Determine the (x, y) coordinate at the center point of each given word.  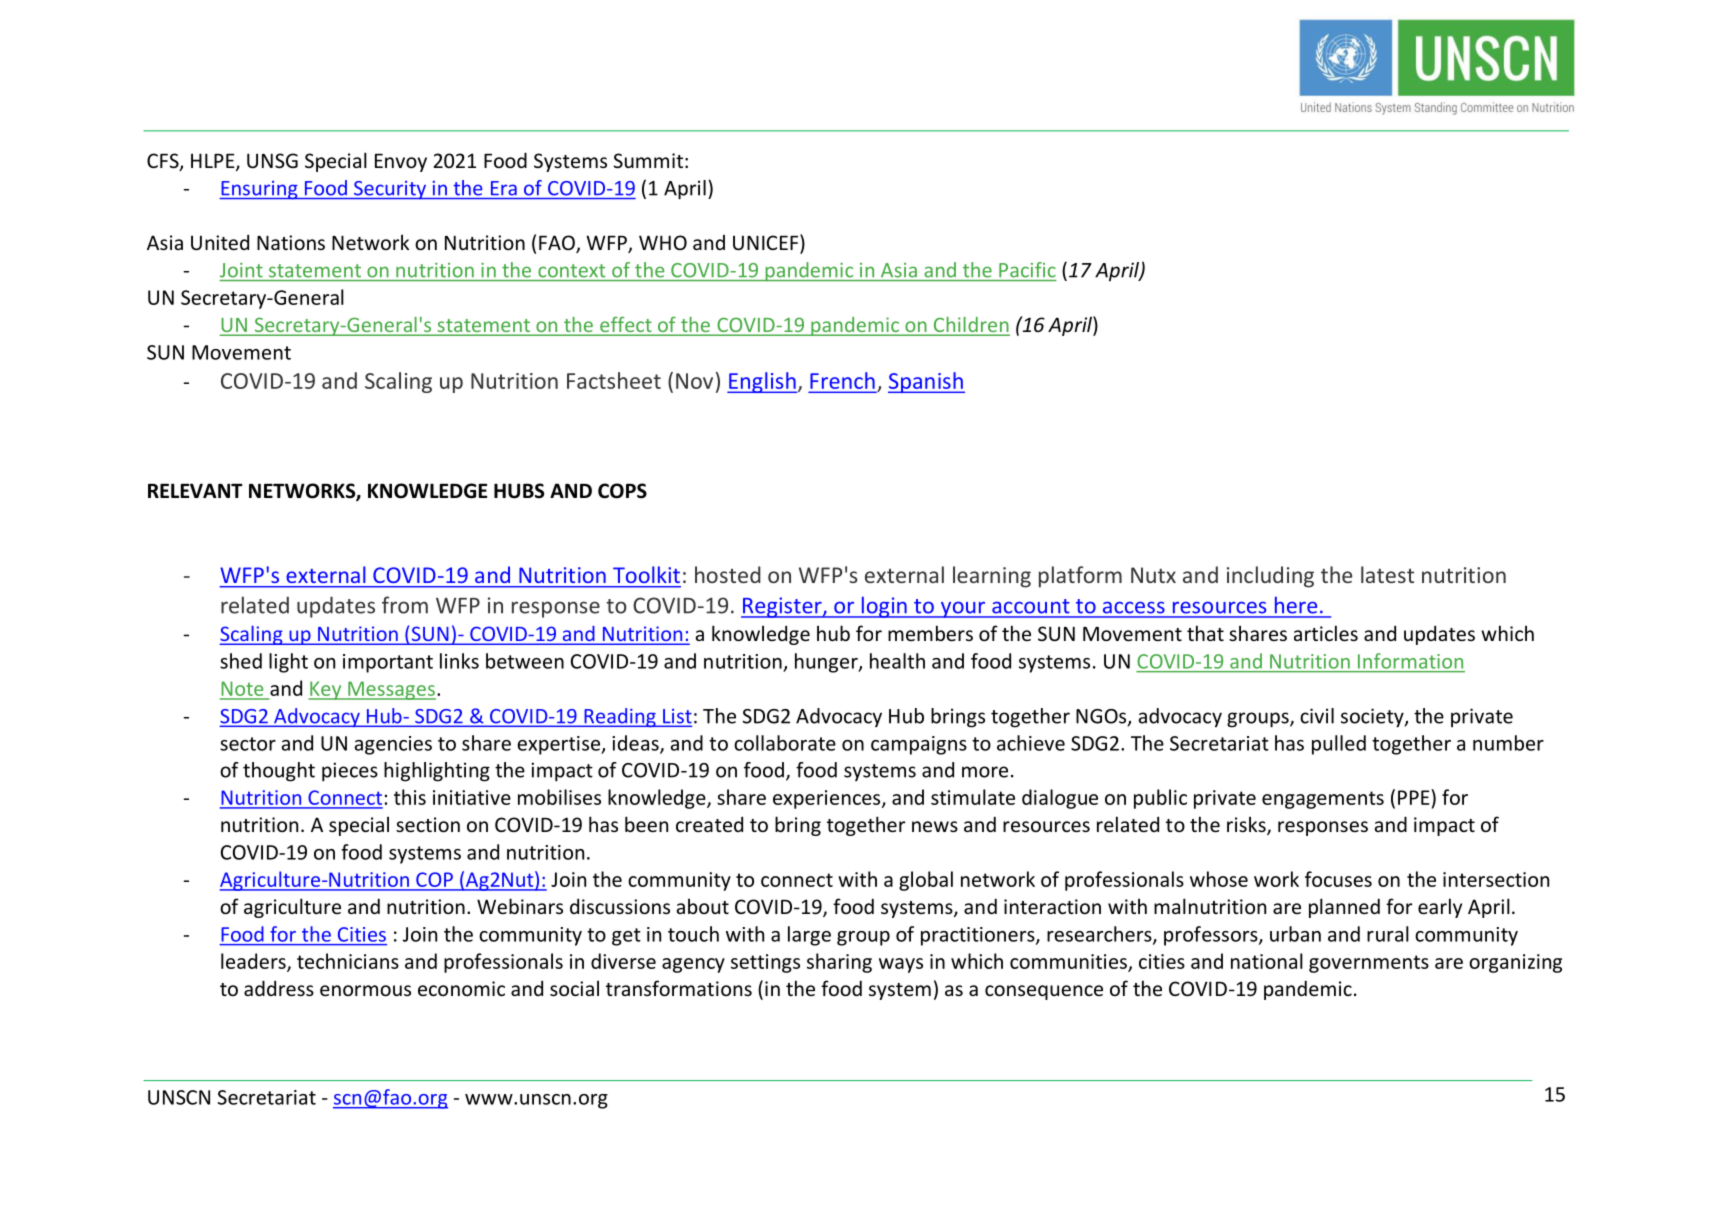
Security (390, 190)
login (884, 607)
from (405, 605)
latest (1387, 574)
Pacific (1027, 270)
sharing (839, 963)
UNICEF (767, 243)
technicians (348, 961)
